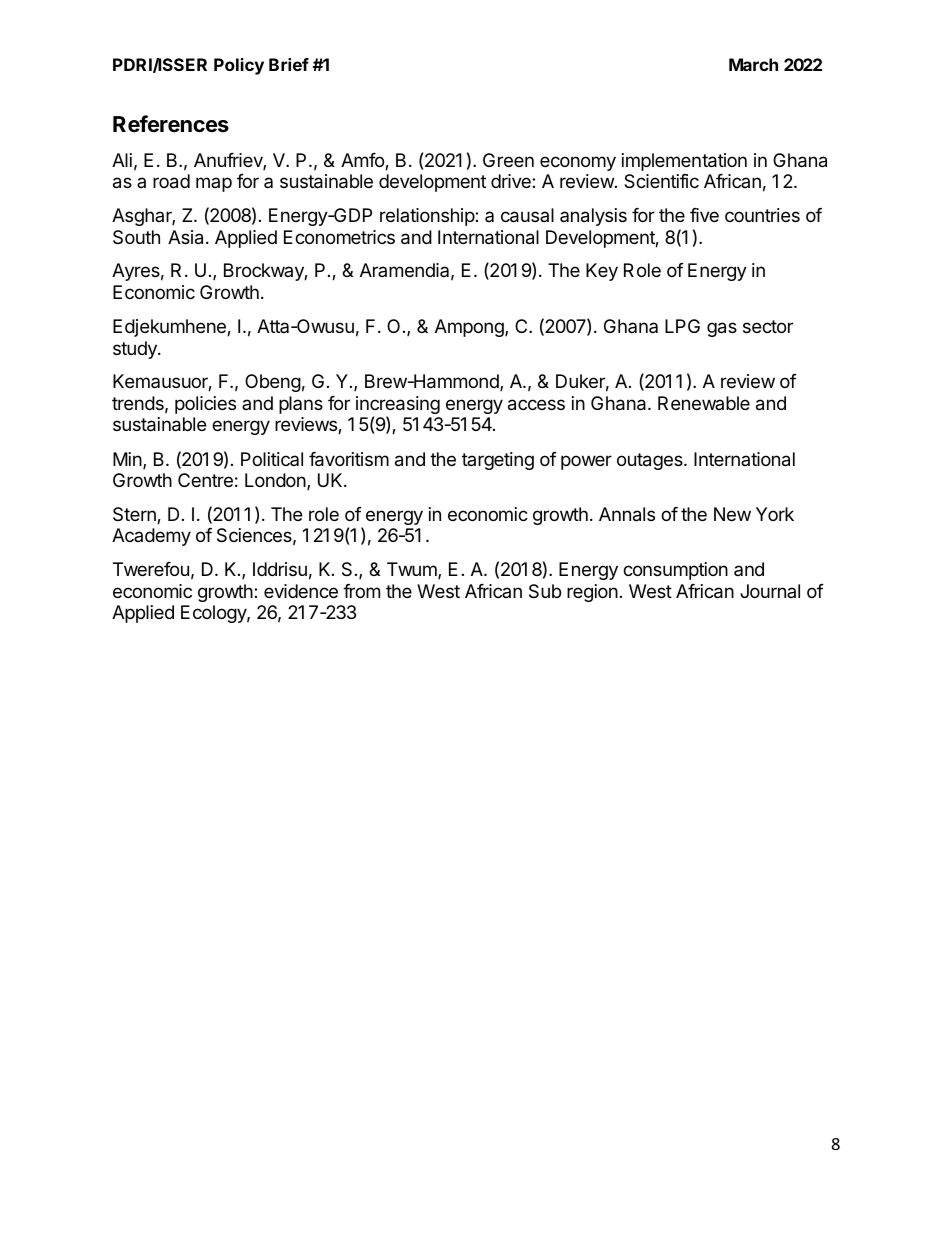 The width and height of the image is (952, 1233). What do you see at coordinates (361, 591) in the image?
I see `from` at bounding box center [361, 591].
